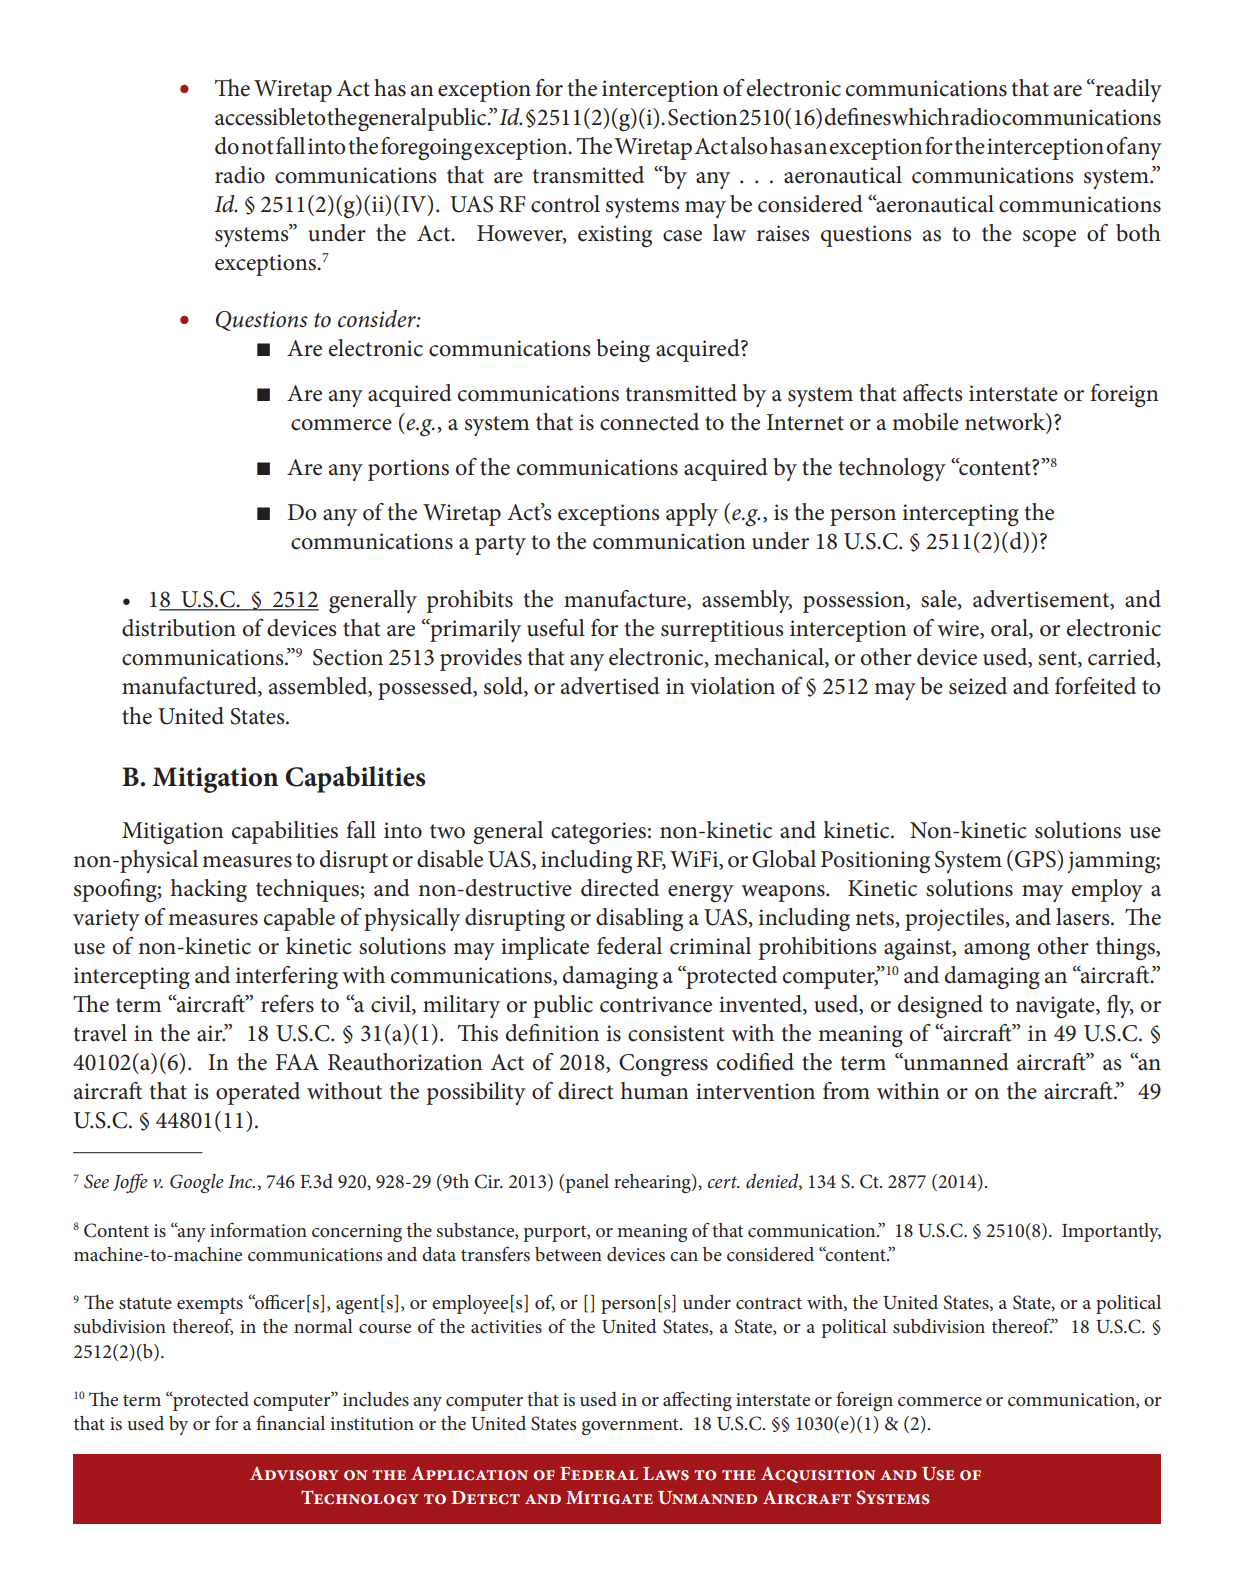 The height and width of the screenshot is (1596, 1233). Describe the element at coordinates (258, 1093) in the screenshot. I see `operated` at that location.
